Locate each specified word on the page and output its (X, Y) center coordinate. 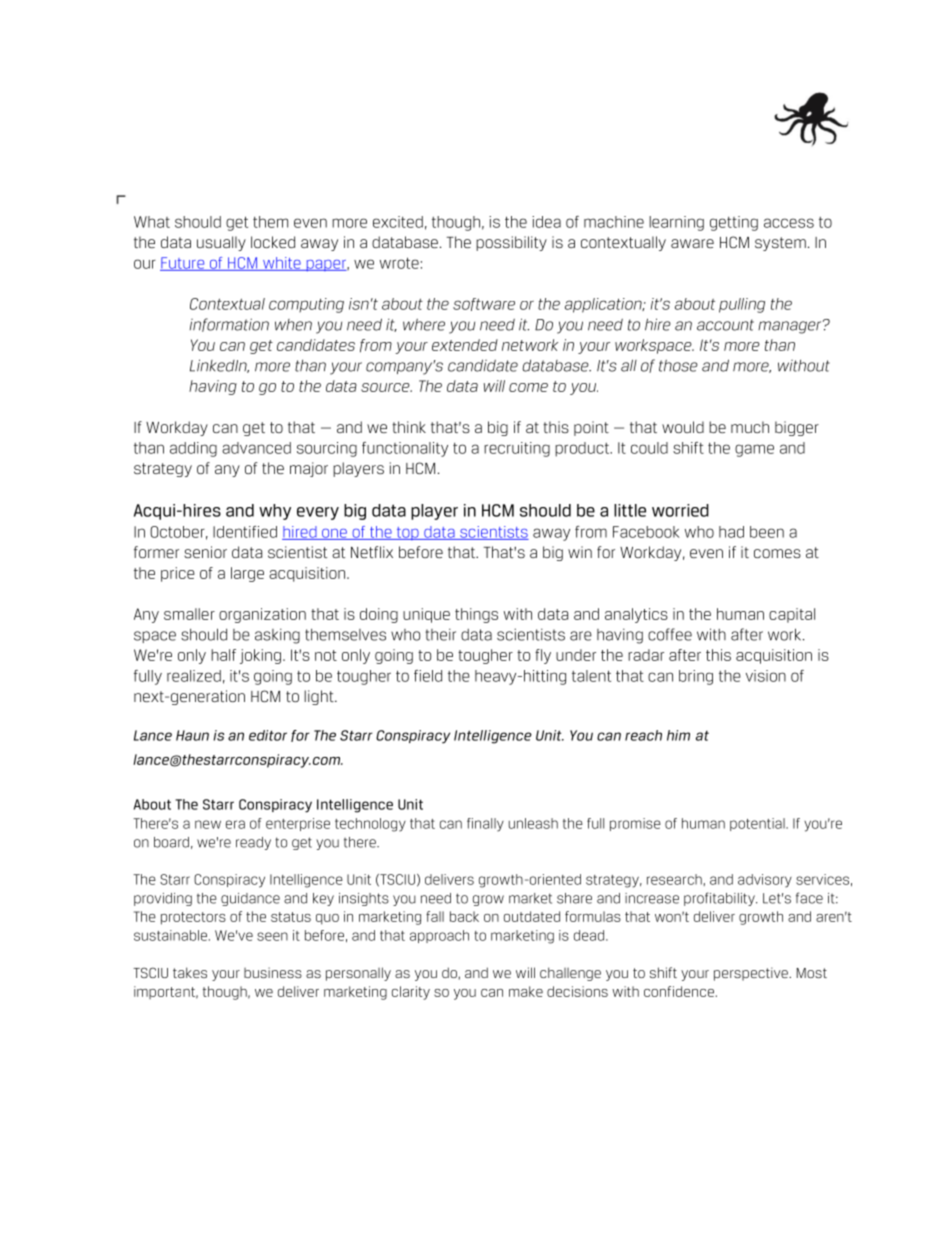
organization (262, 615)
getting (734, 223)
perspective (752, 974)
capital (792, 615)
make (526, 991)
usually (221, 243)
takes (190, 972)
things (476, 615)
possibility (511, 243)
